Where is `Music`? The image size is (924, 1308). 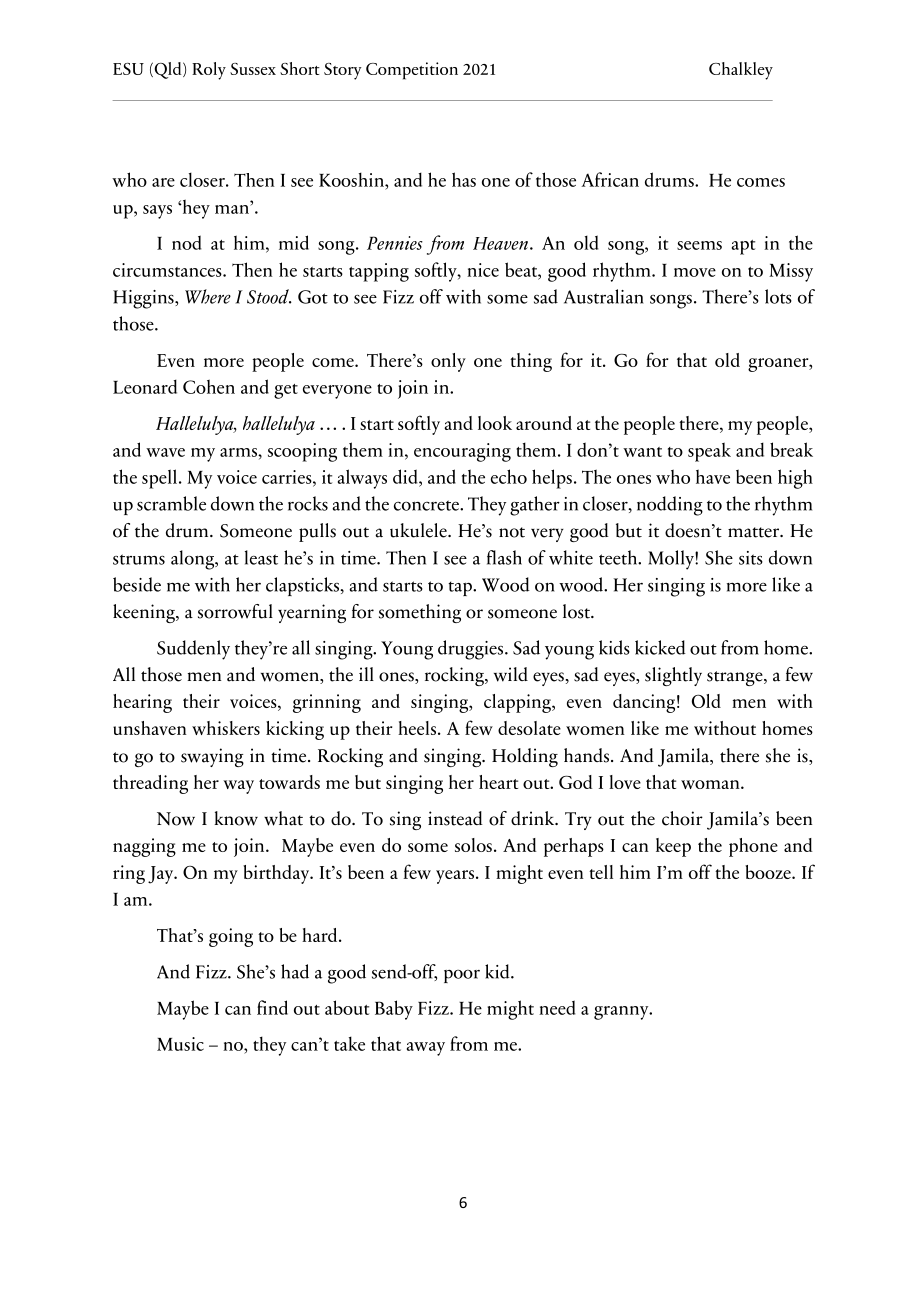 Music is located at coordinates (180, 1044).
